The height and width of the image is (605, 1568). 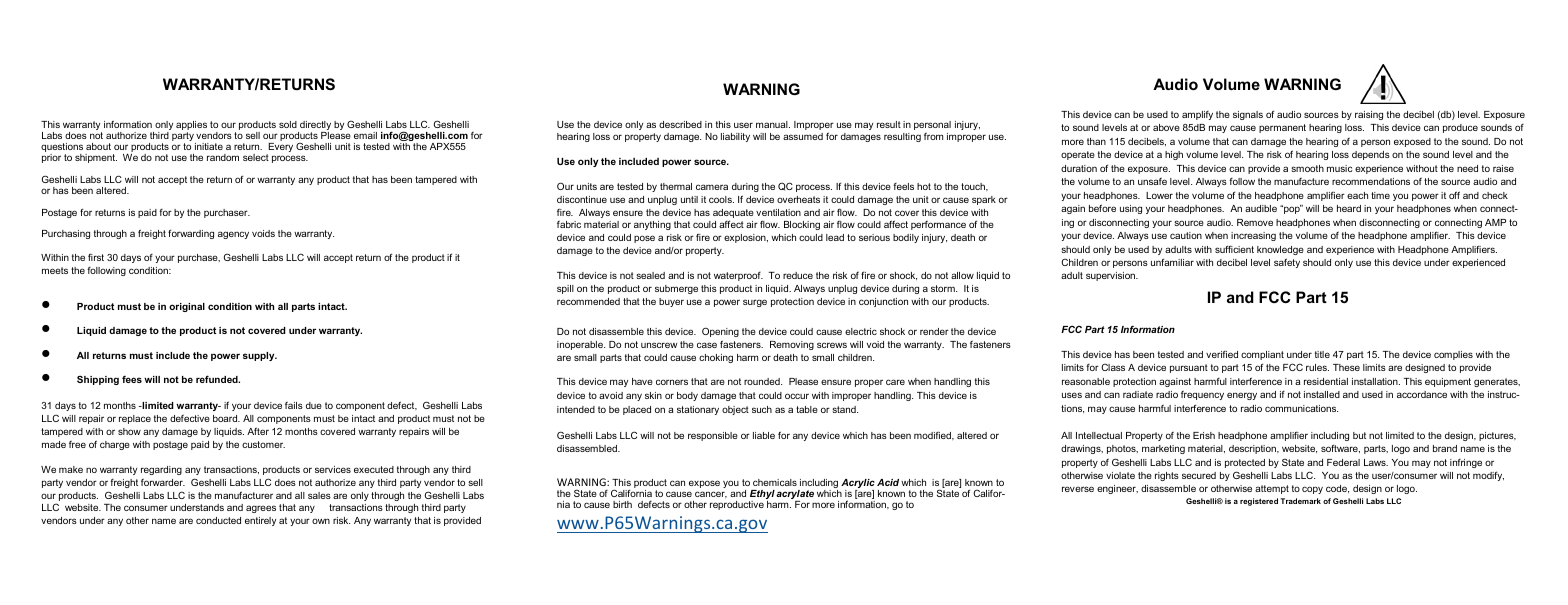 I want to click on Trademark, so click(x=1300, y=501).
